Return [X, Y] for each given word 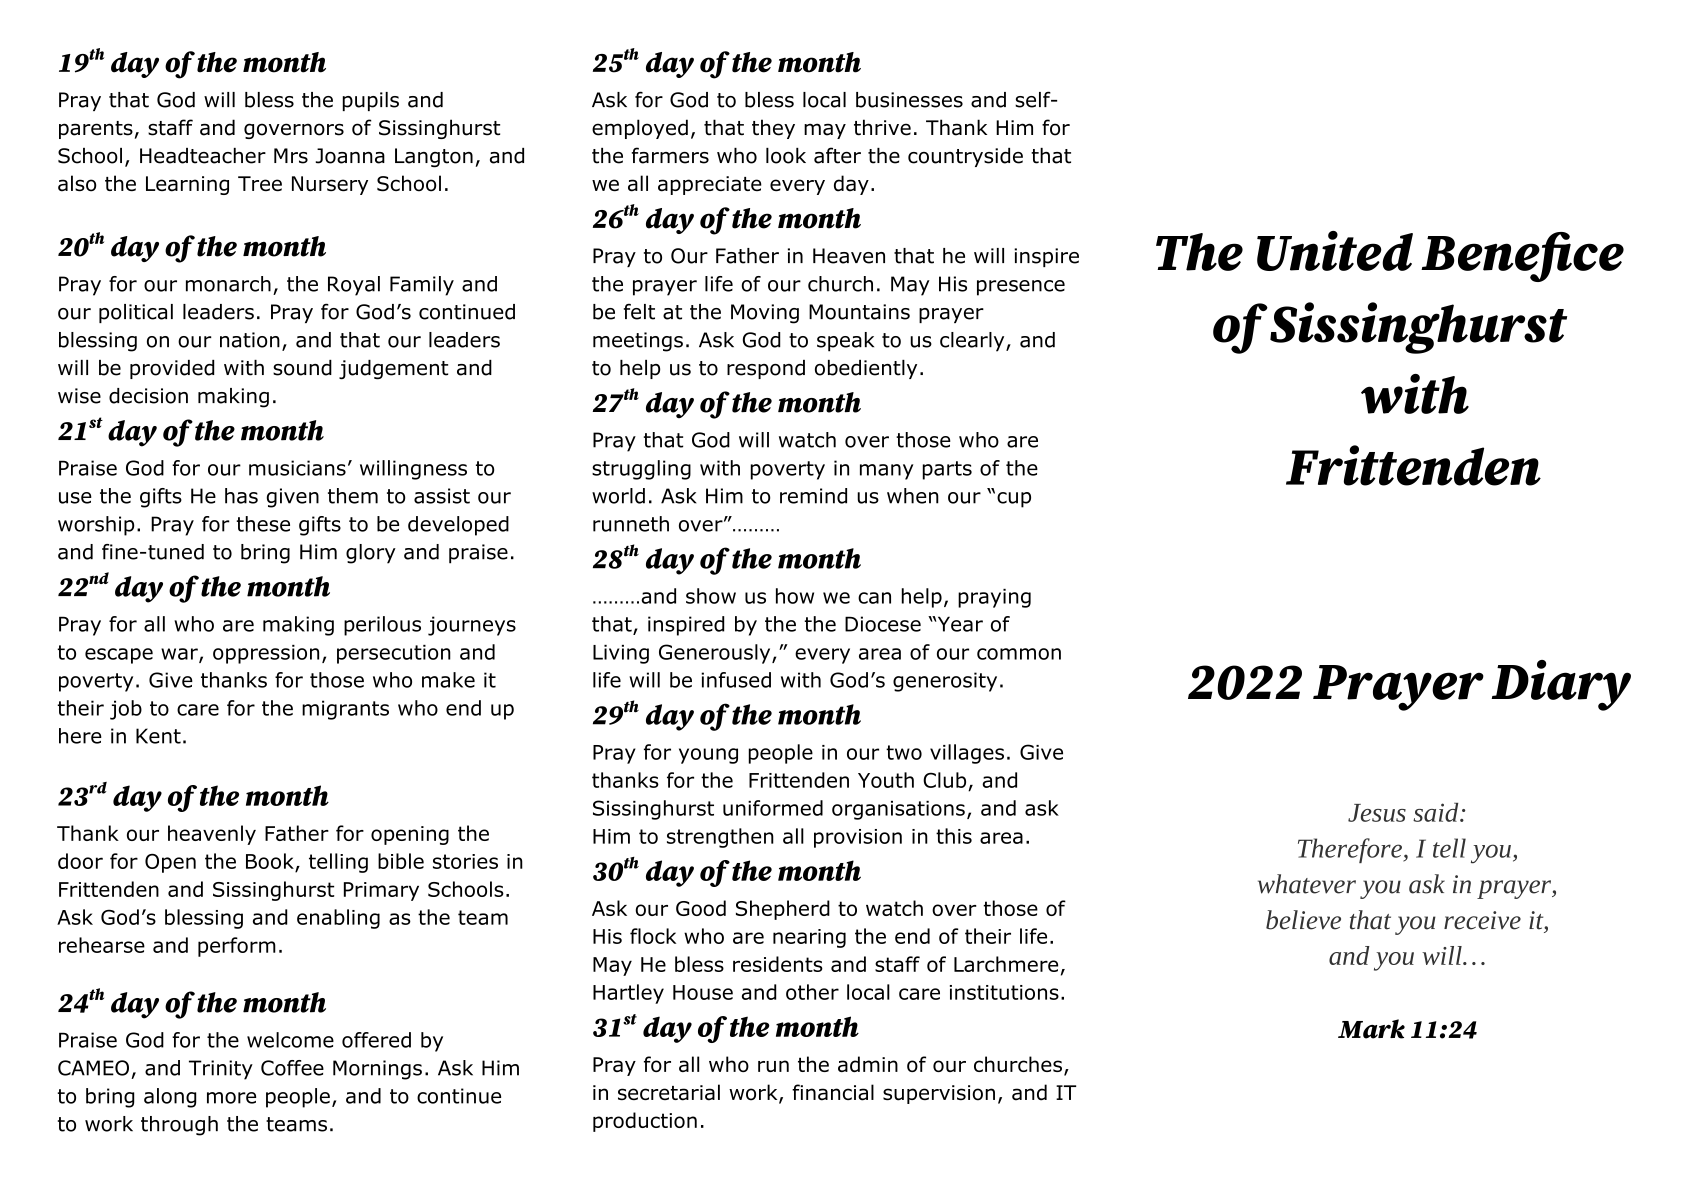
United [1335, 251]
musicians [297, 468]
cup [1014, 500]
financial [833, 1092]
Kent [158, 736]
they [773, 129]
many [887, 472]
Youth [886, 780]
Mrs [291, 156]
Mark [1371, 1029]
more [231, 1098]
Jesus [1377, 813]
